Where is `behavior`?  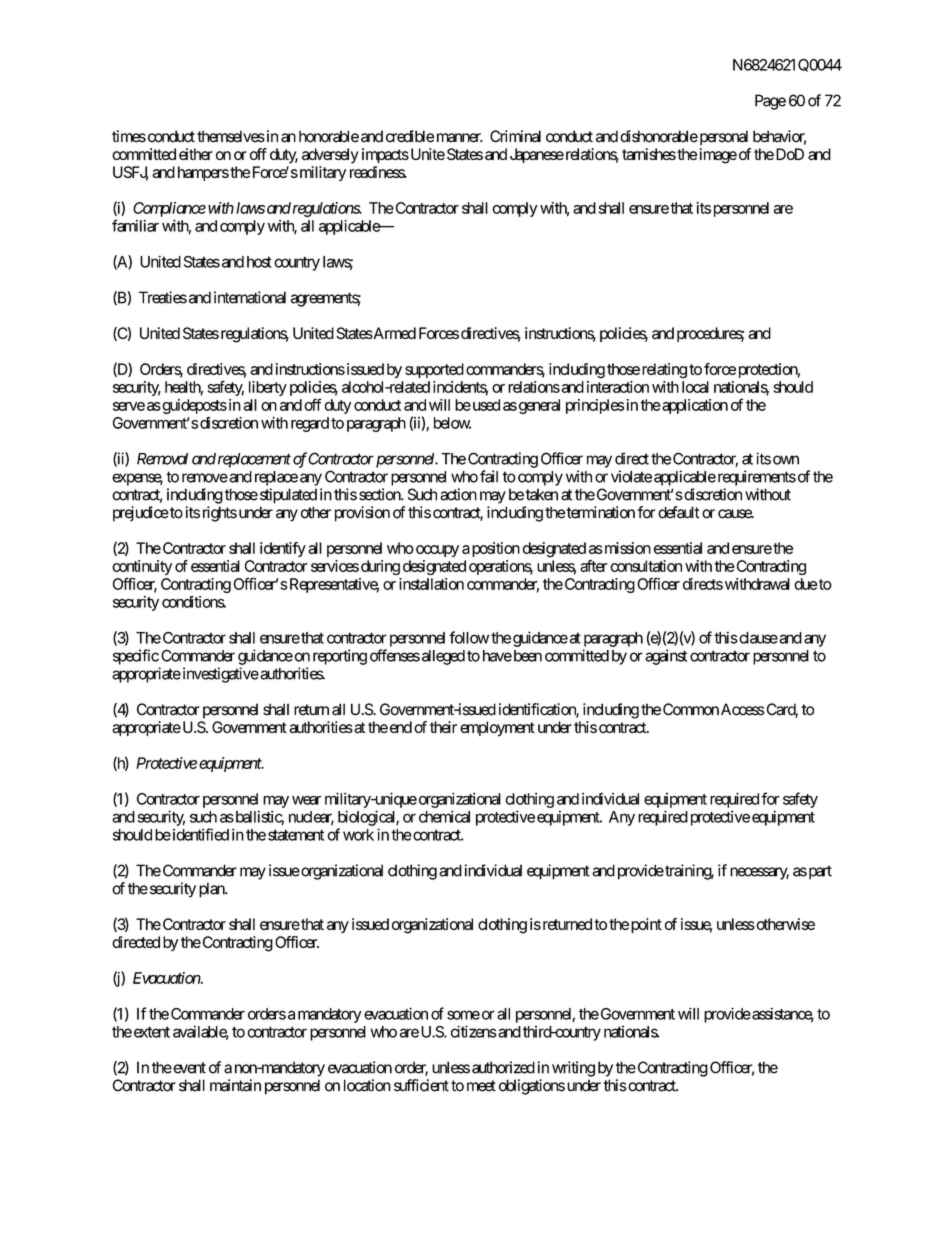 behavior is located at coordinates (779, 137).
